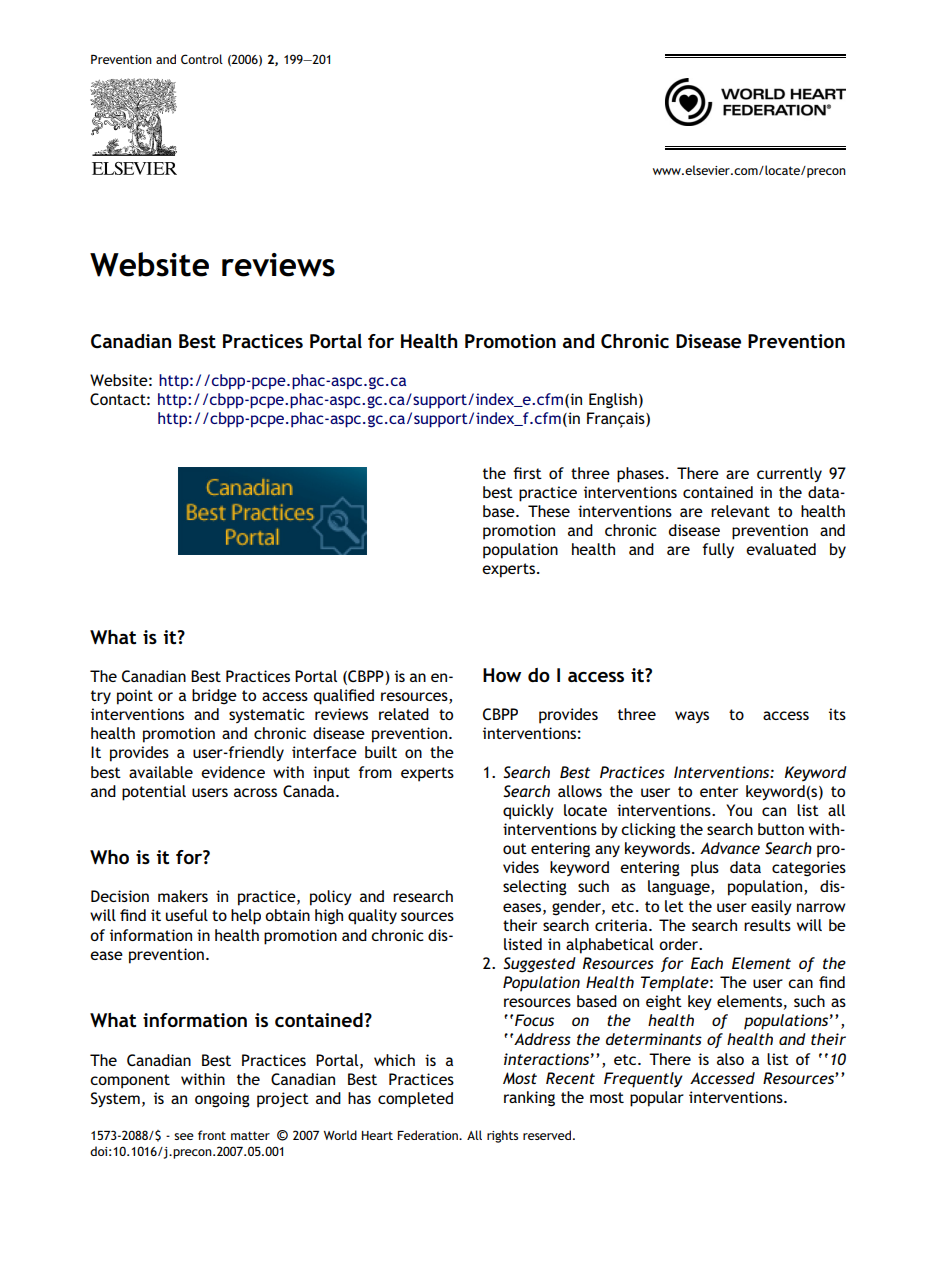  I want to click on Control, so click(202, 59).
